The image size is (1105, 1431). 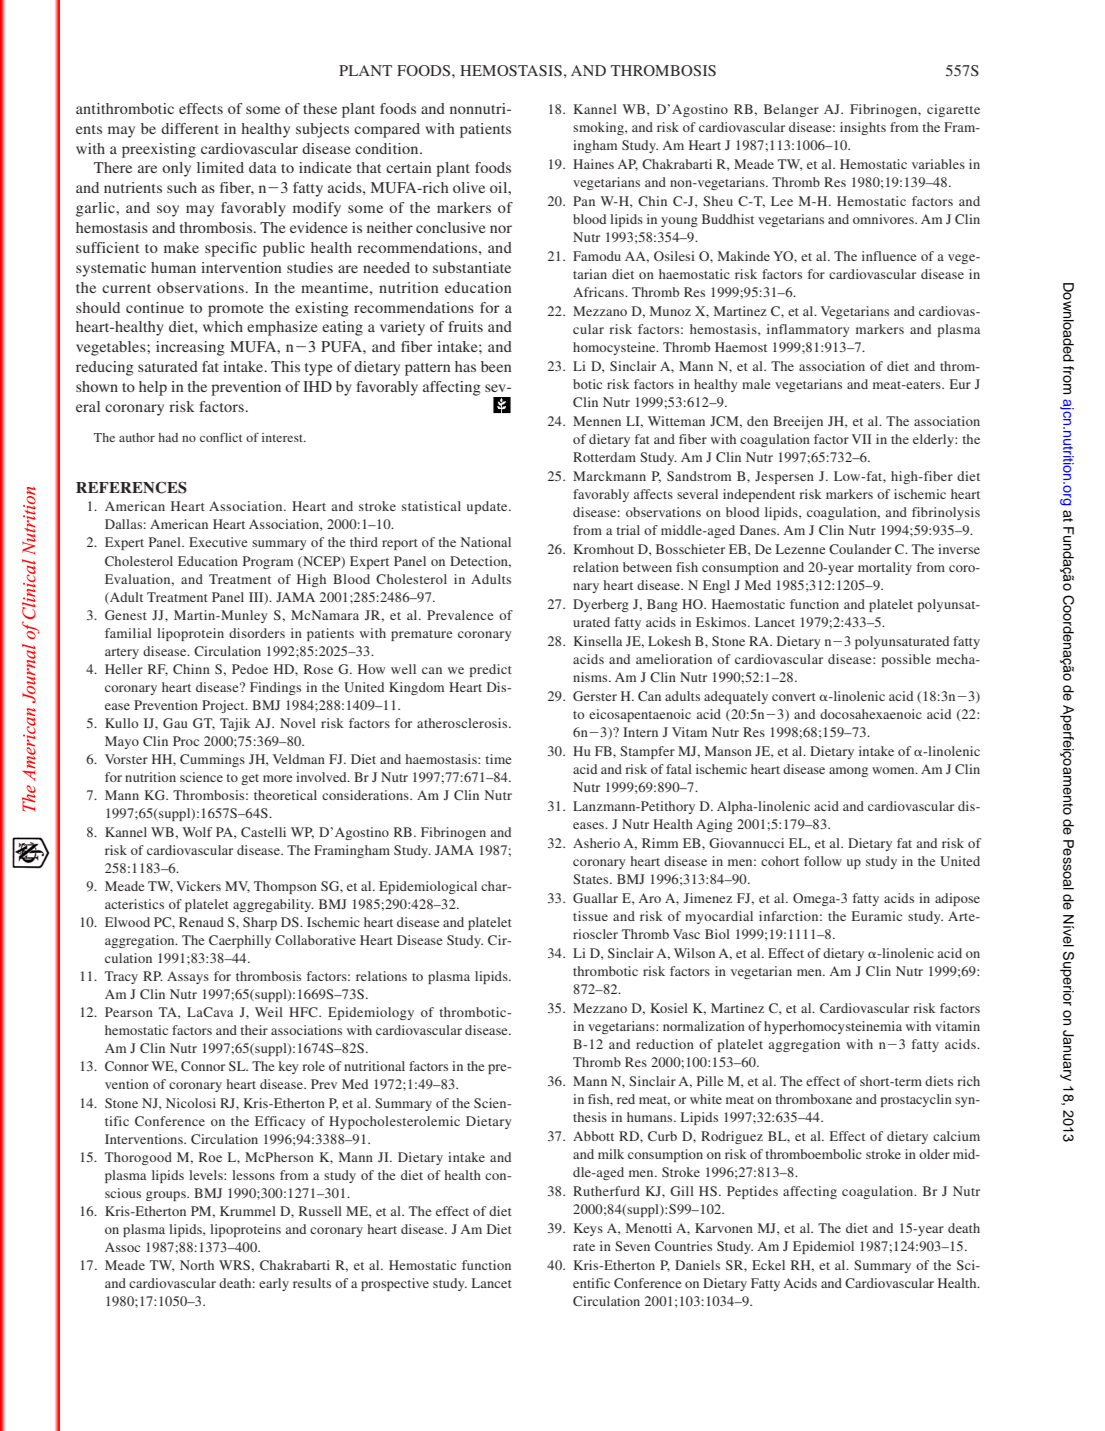 I want to click on docosahexaenoic, so click(x=871, y=714).
